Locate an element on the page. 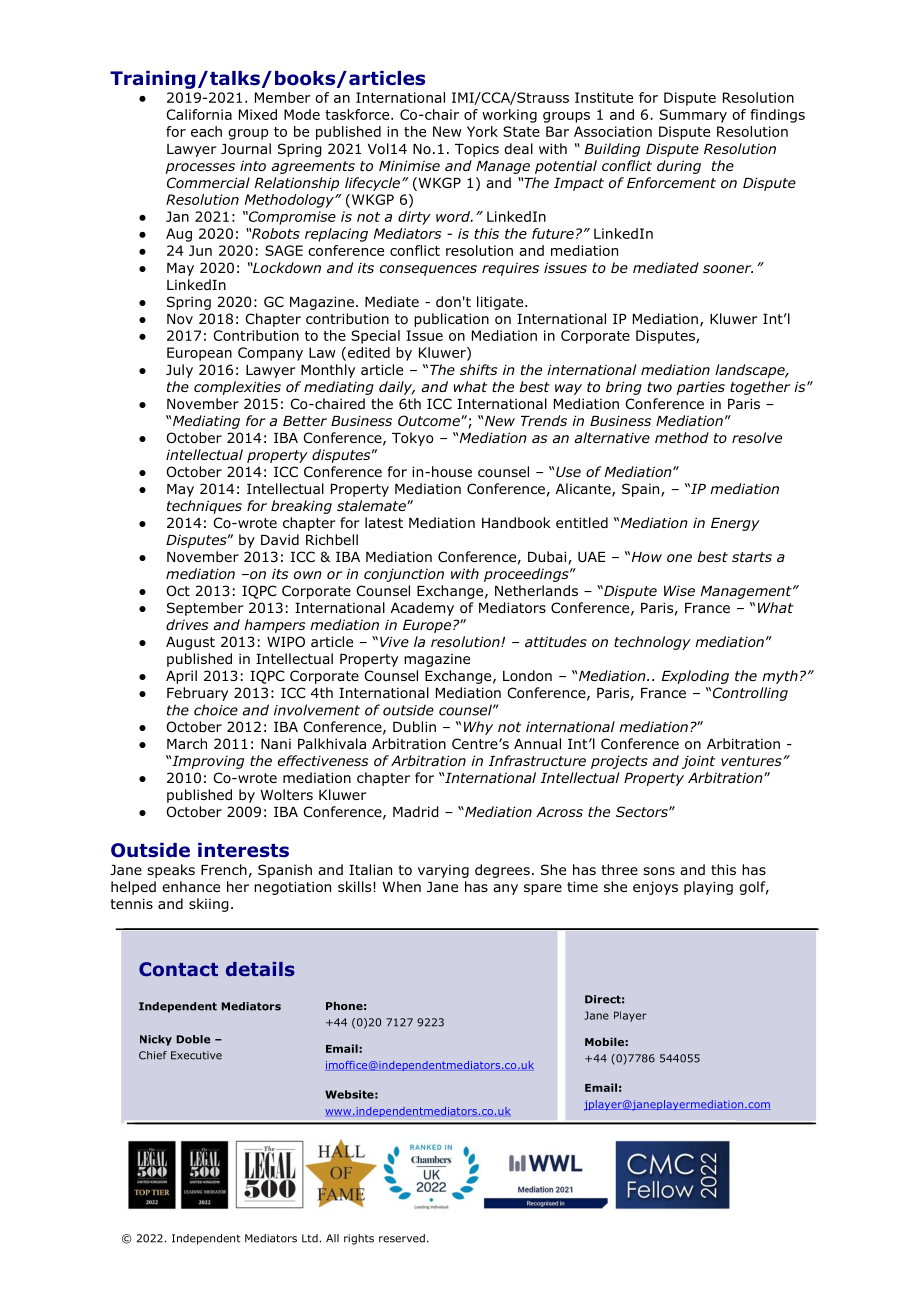 The width and height of the page is (924, 1309). parties is located at coordinates (701, 388).
